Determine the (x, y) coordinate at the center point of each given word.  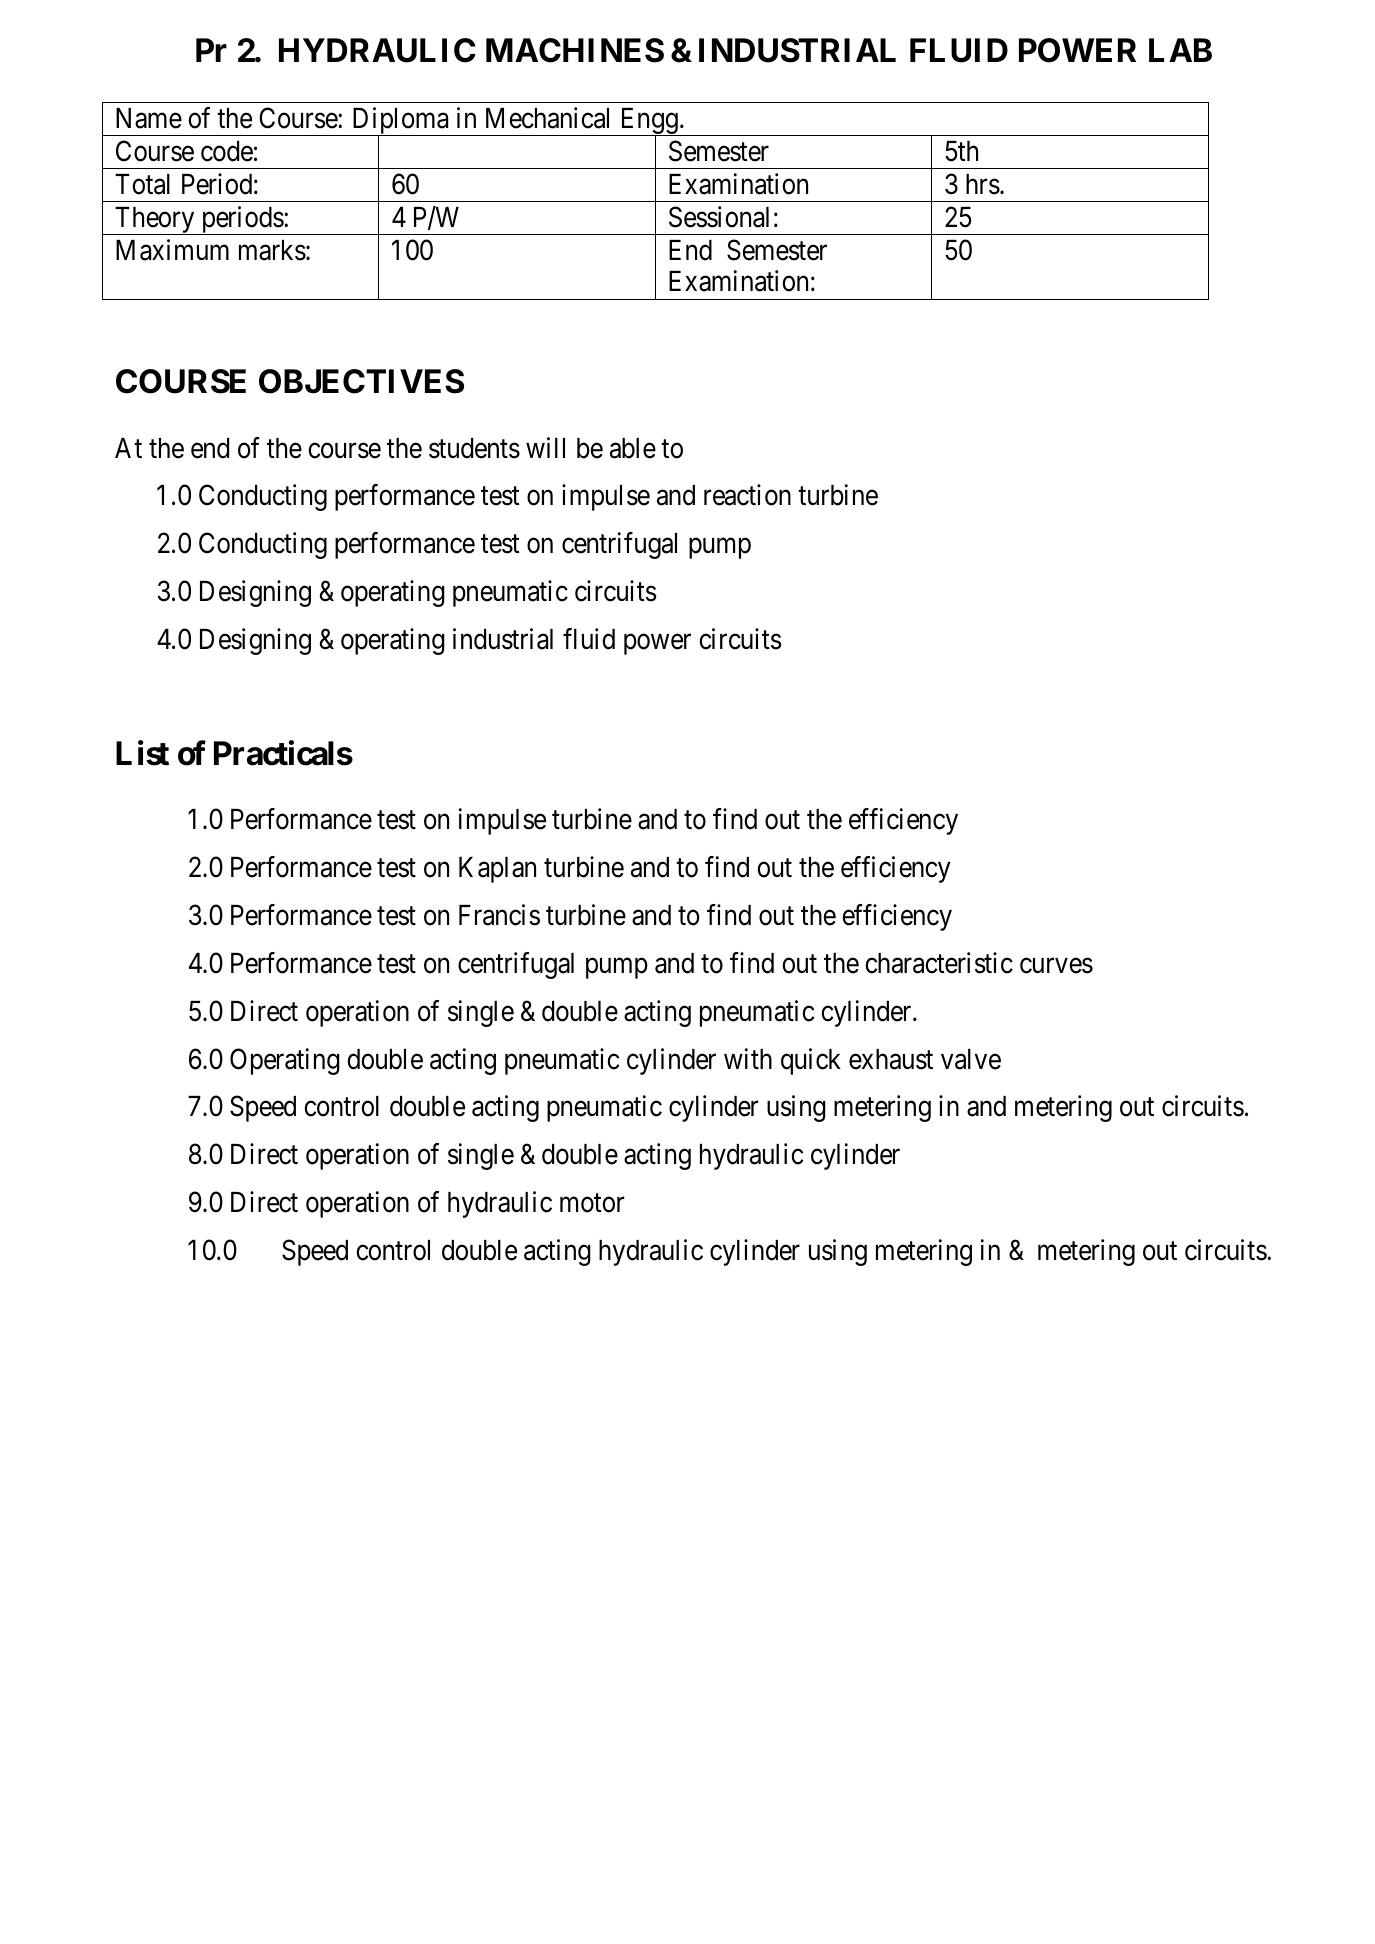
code (227, 151)
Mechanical (547, 118)
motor (592, 1203)
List (142, 753)
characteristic (939, 963)
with (748, 1058)
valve (971, 1059)
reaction (747, 495)
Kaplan (497, 870)
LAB (1180, 50)
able (633, 448)
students (474, 448)
